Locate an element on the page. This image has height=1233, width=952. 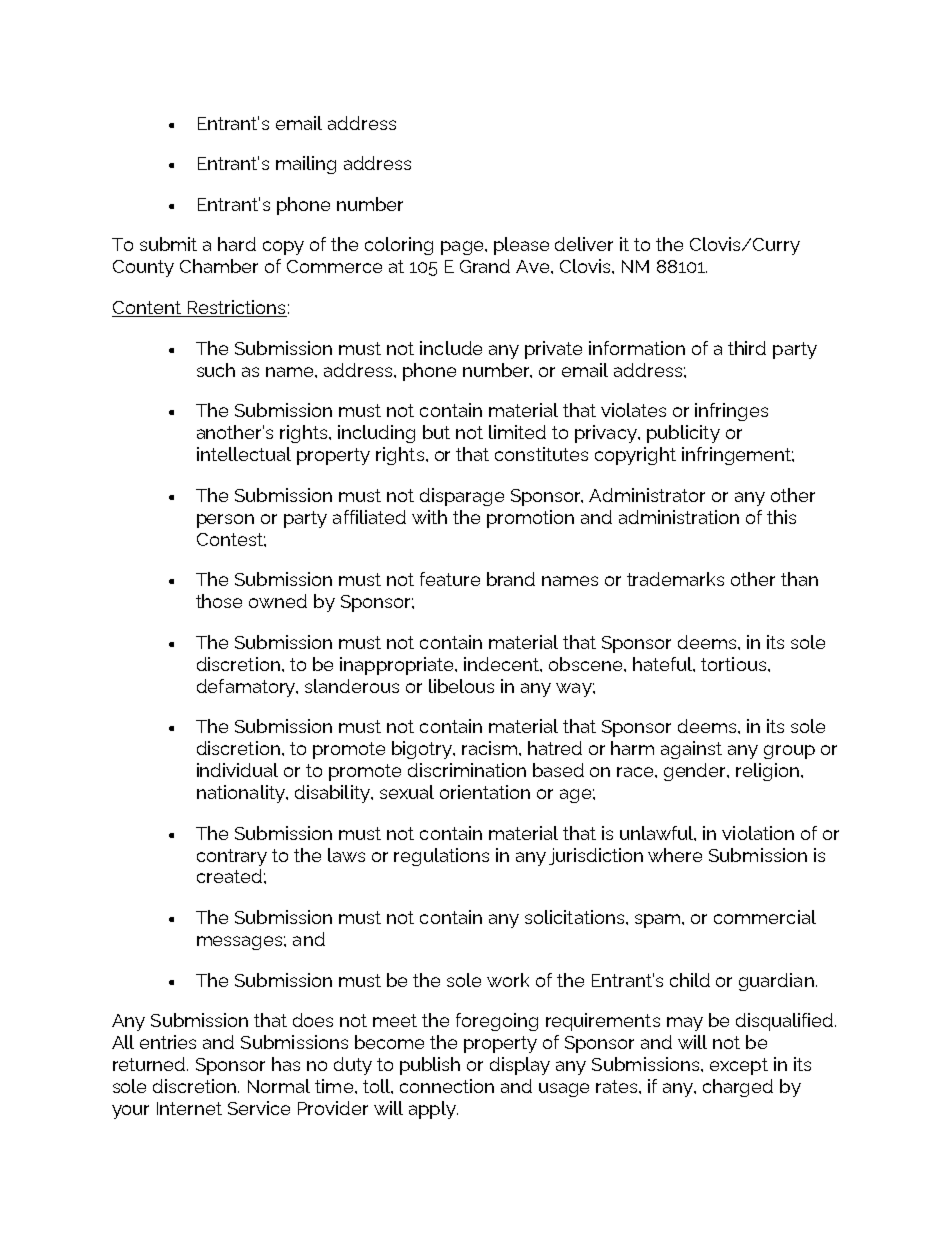
infringement is located at coordinates (738, 456).
